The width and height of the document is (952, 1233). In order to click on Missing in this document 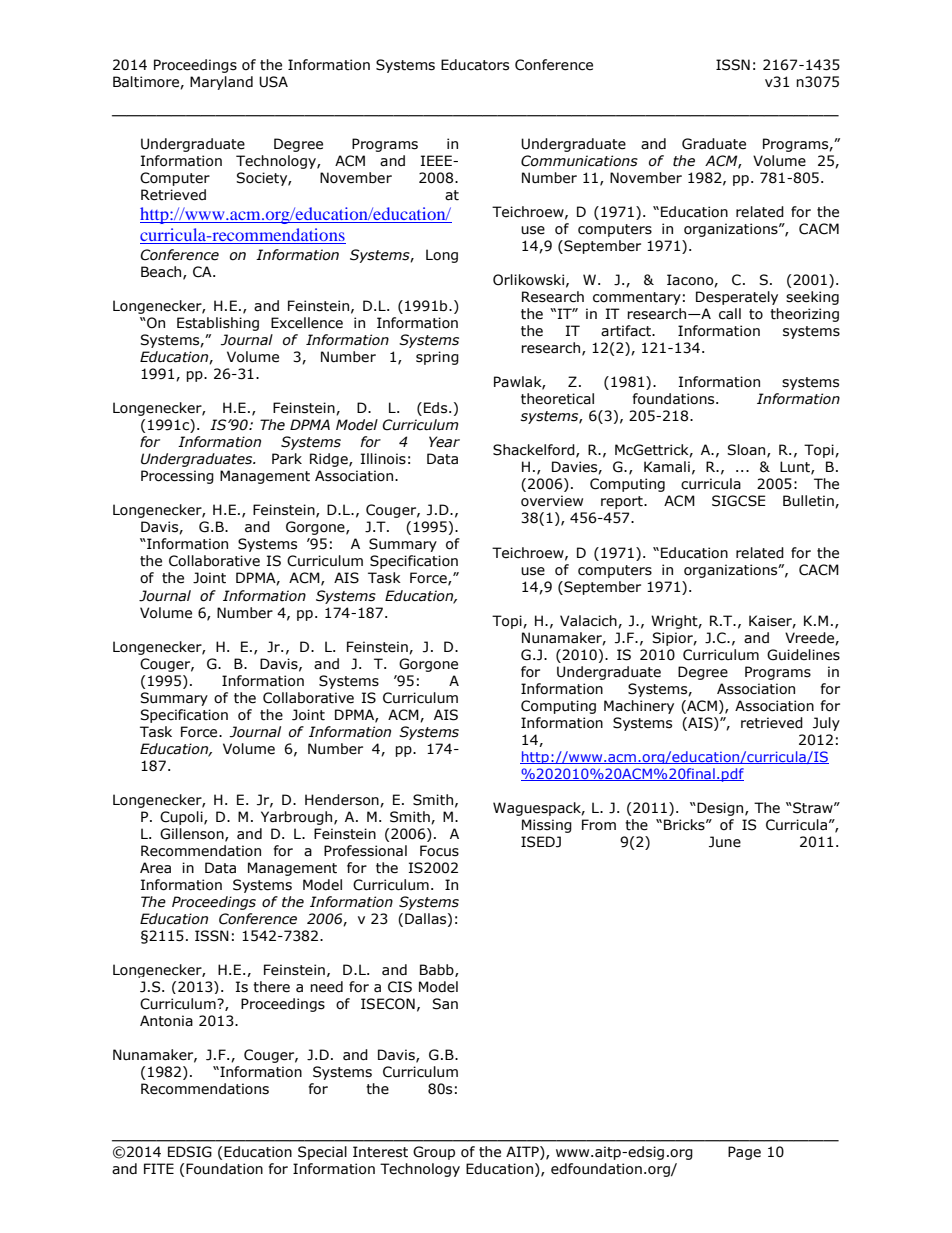, I will do `click(547, 826)`.
